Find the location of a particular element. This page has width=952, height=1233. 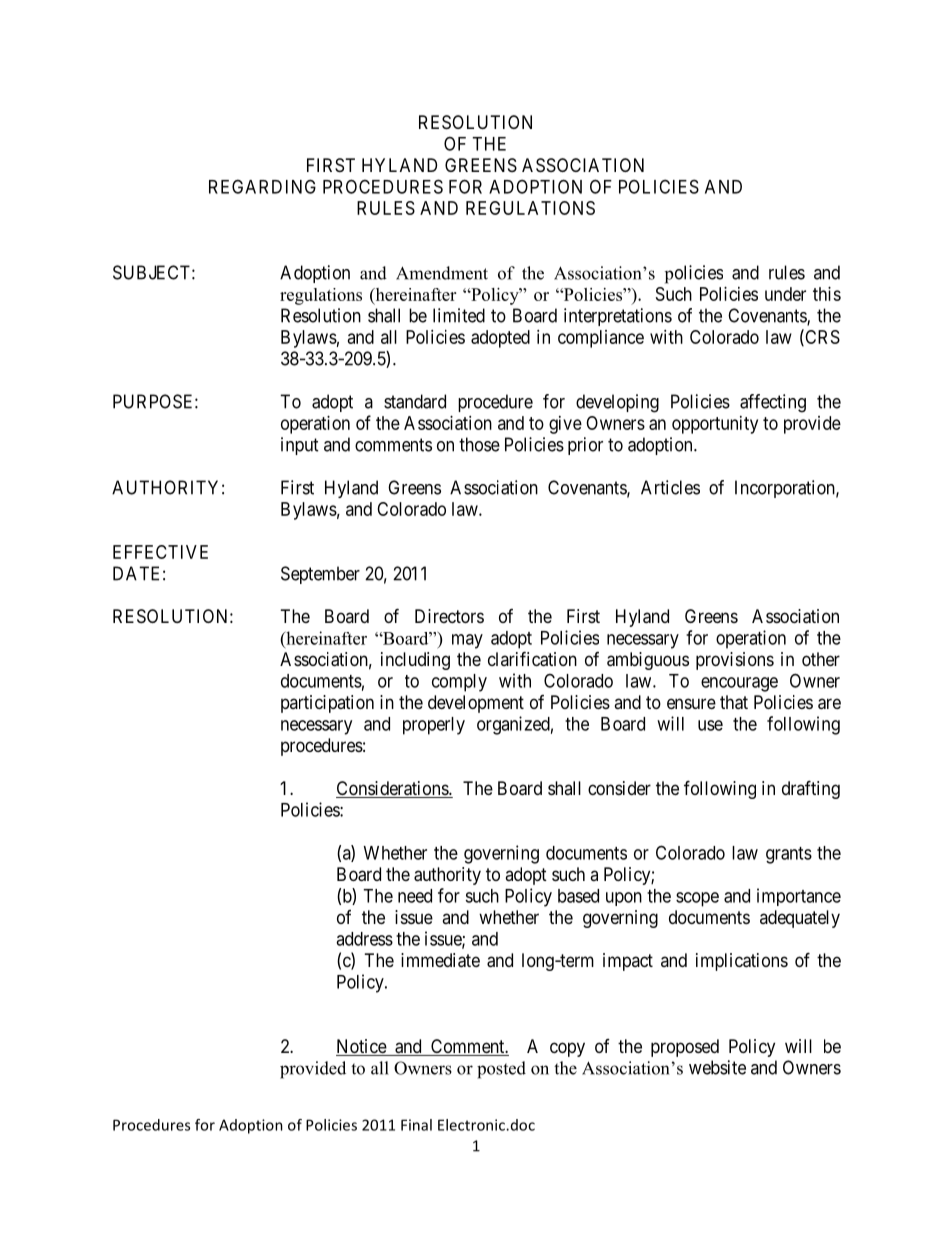

affecting is located at coordinates (773, 403).
